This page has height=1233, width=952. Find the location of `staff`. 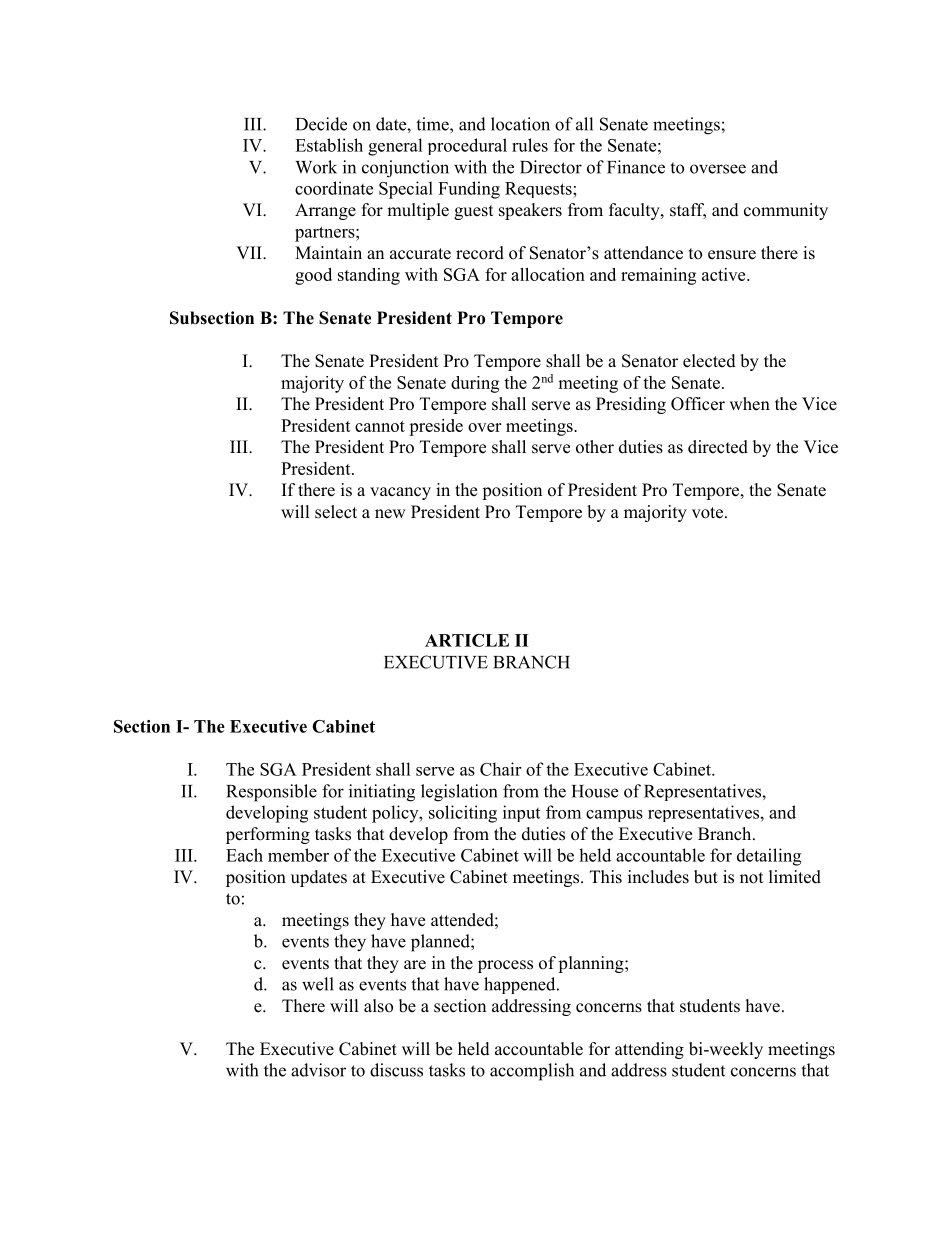

staff is located at coordinates (688, 211).
